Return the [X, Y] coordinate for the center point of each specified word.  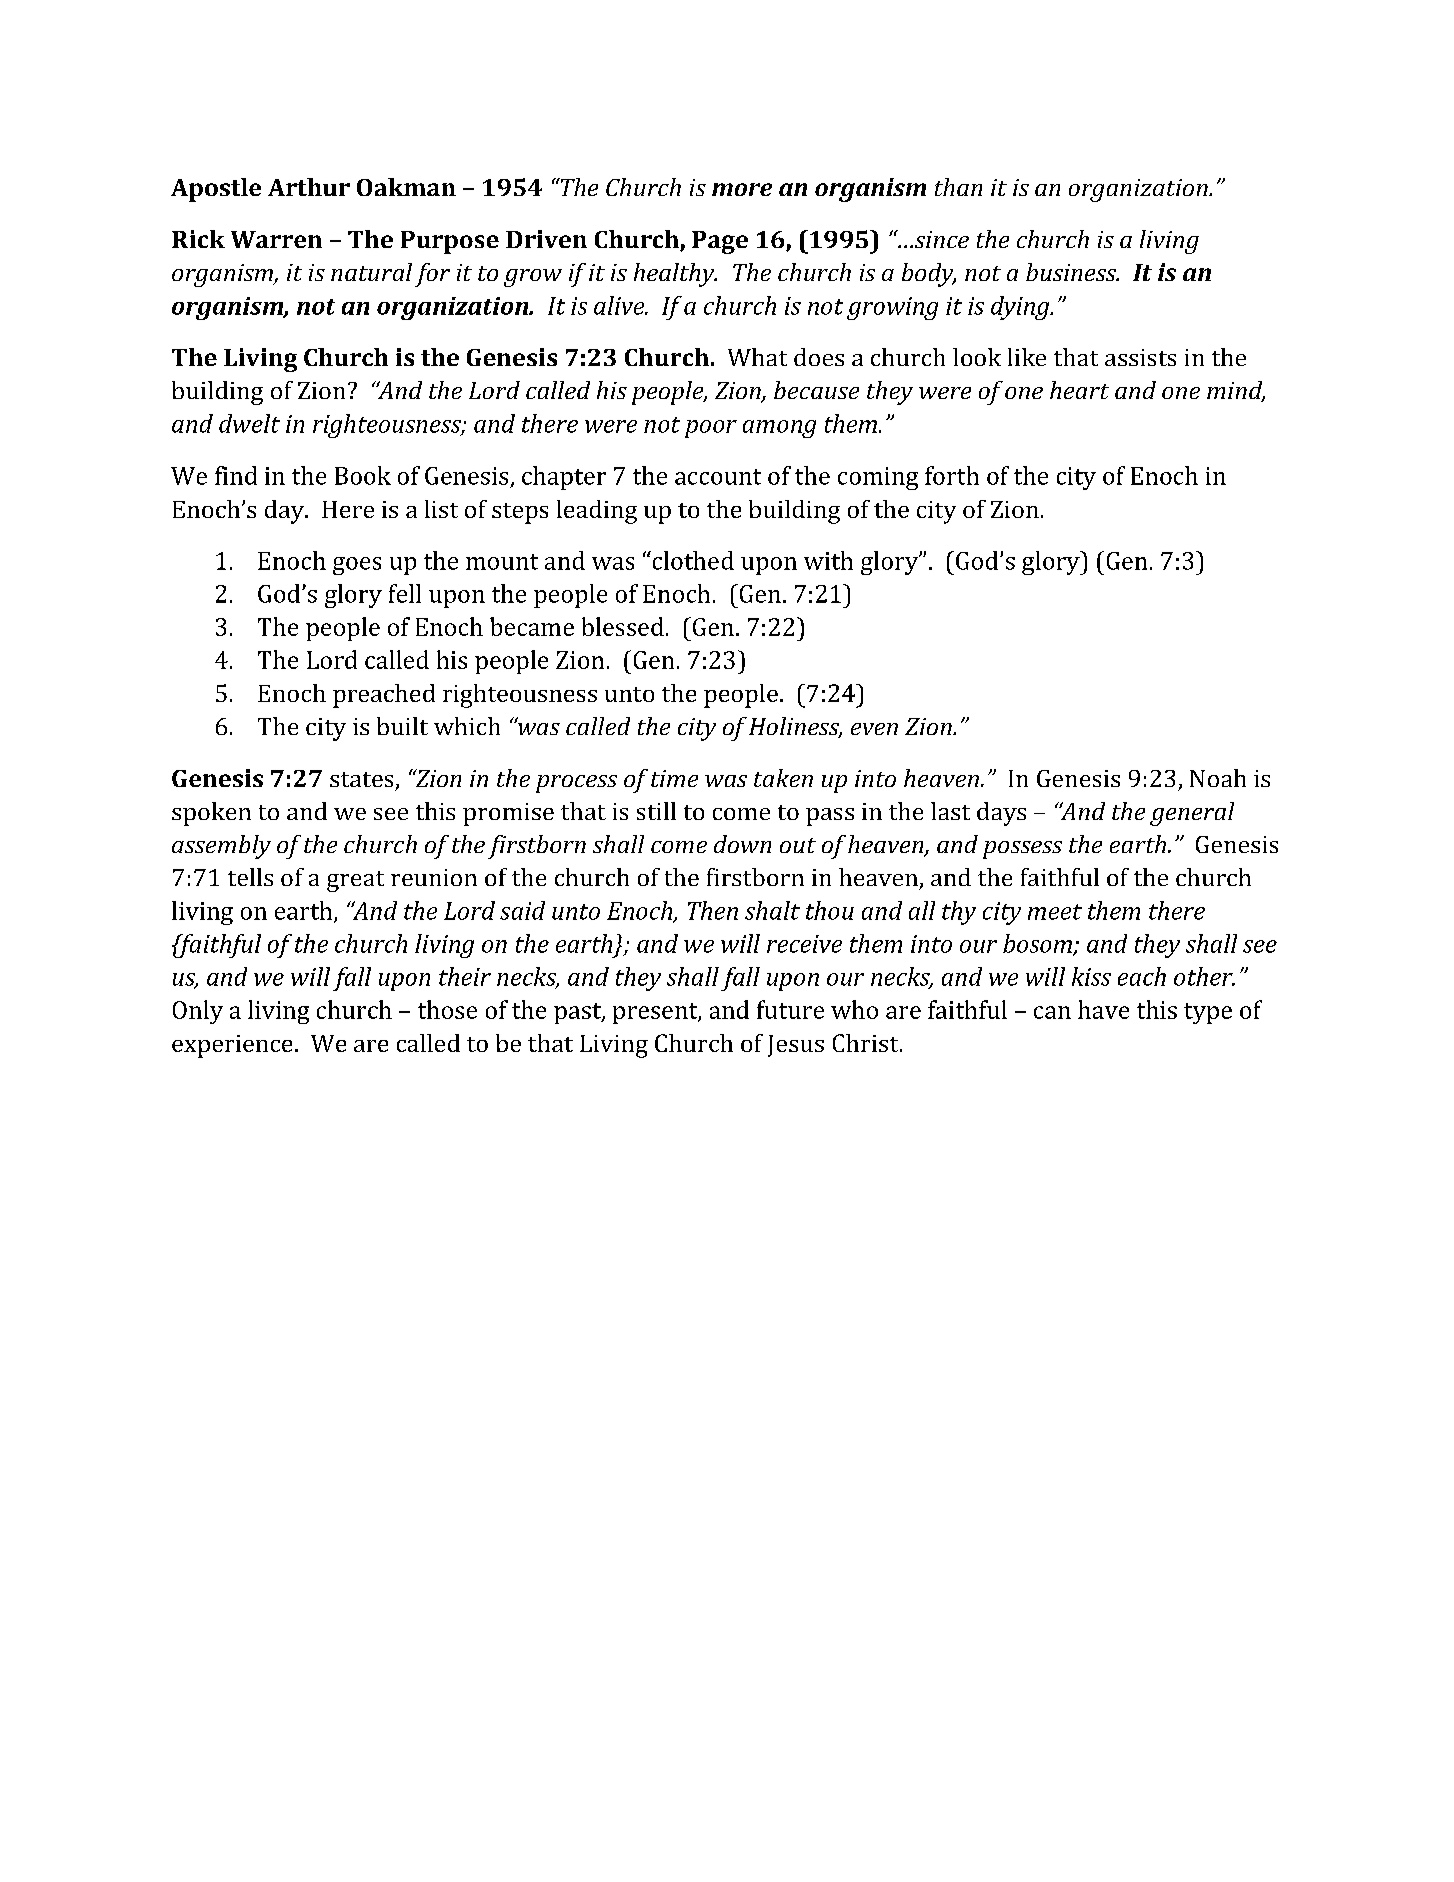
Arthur [309, 187]
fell [405, 593]
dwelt [249, 423]
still [656, 811]
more [742, 189]
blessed [623, 626]
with [828, 560]
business [1072, 272]
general [1192, 814]
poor [711, 429]
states [361, 779]
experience [232, 1046]
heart [1079, 390]
